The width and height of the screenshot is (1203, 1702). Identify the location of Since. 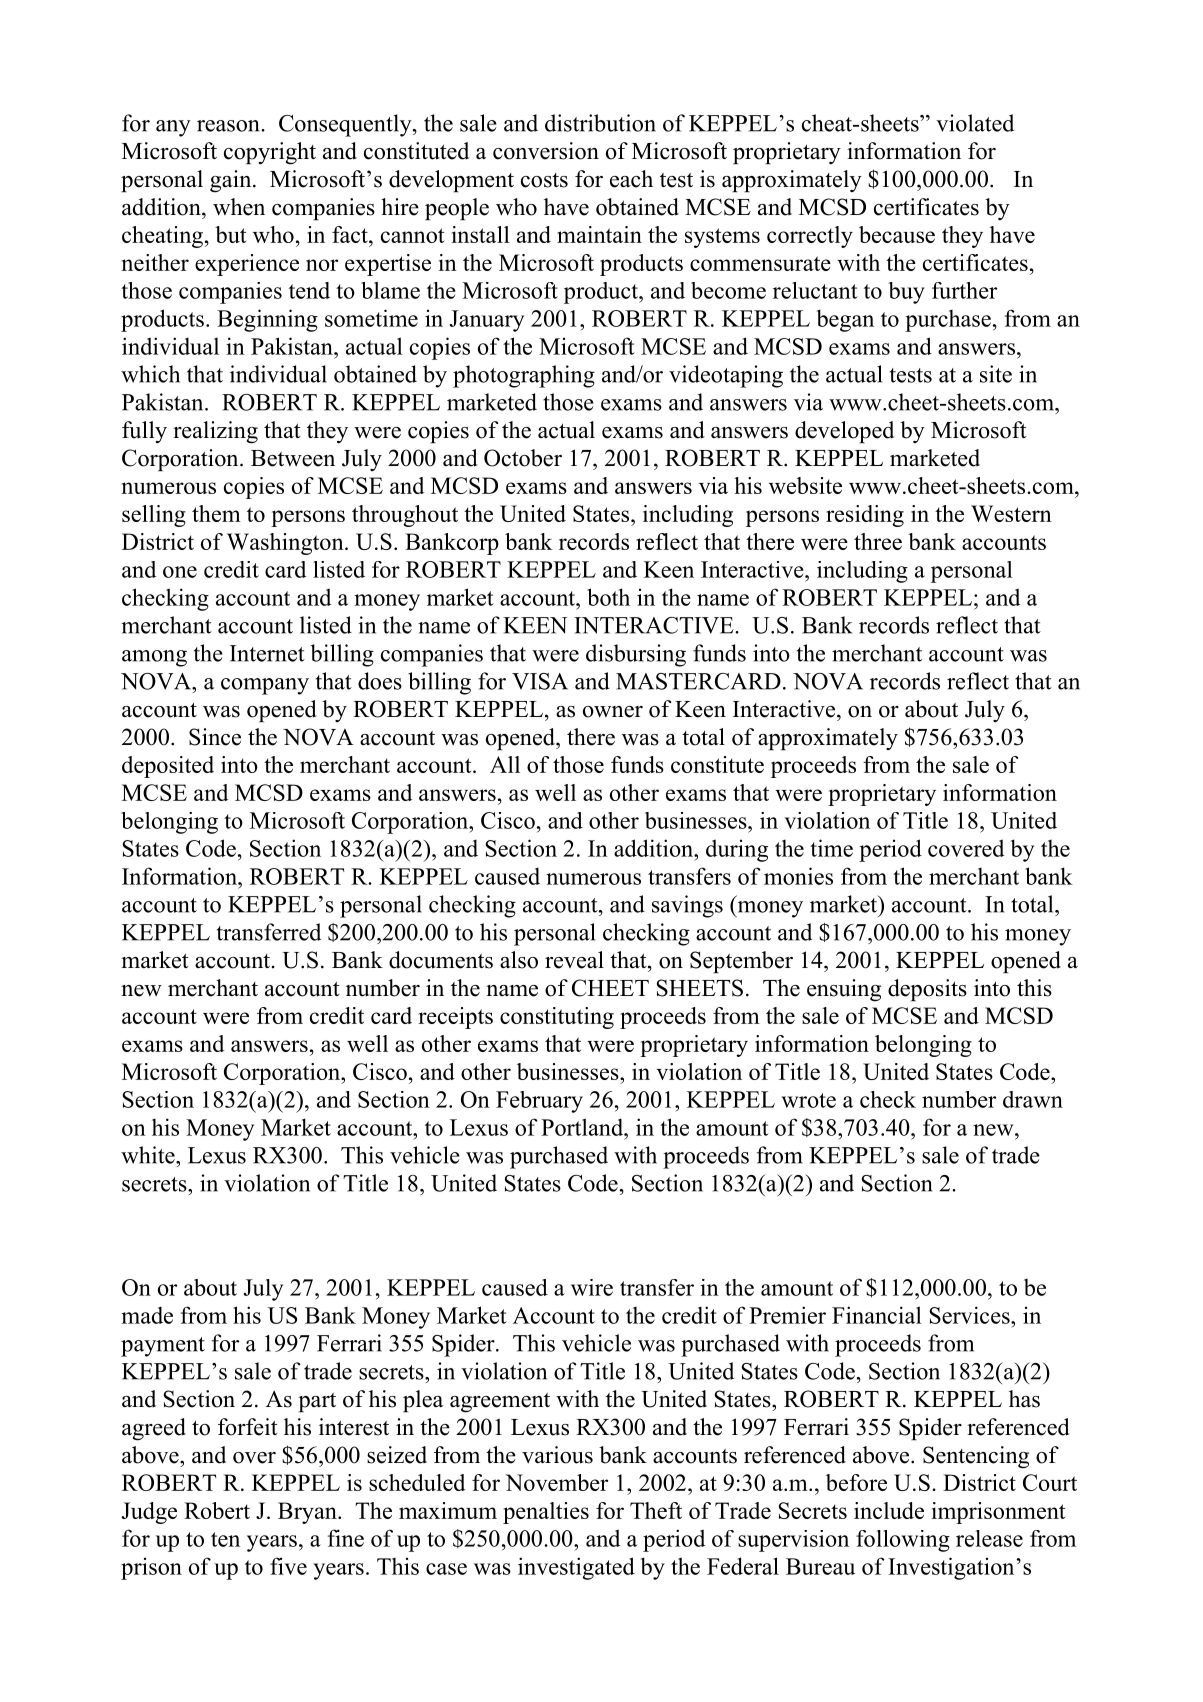
(215, 737).
